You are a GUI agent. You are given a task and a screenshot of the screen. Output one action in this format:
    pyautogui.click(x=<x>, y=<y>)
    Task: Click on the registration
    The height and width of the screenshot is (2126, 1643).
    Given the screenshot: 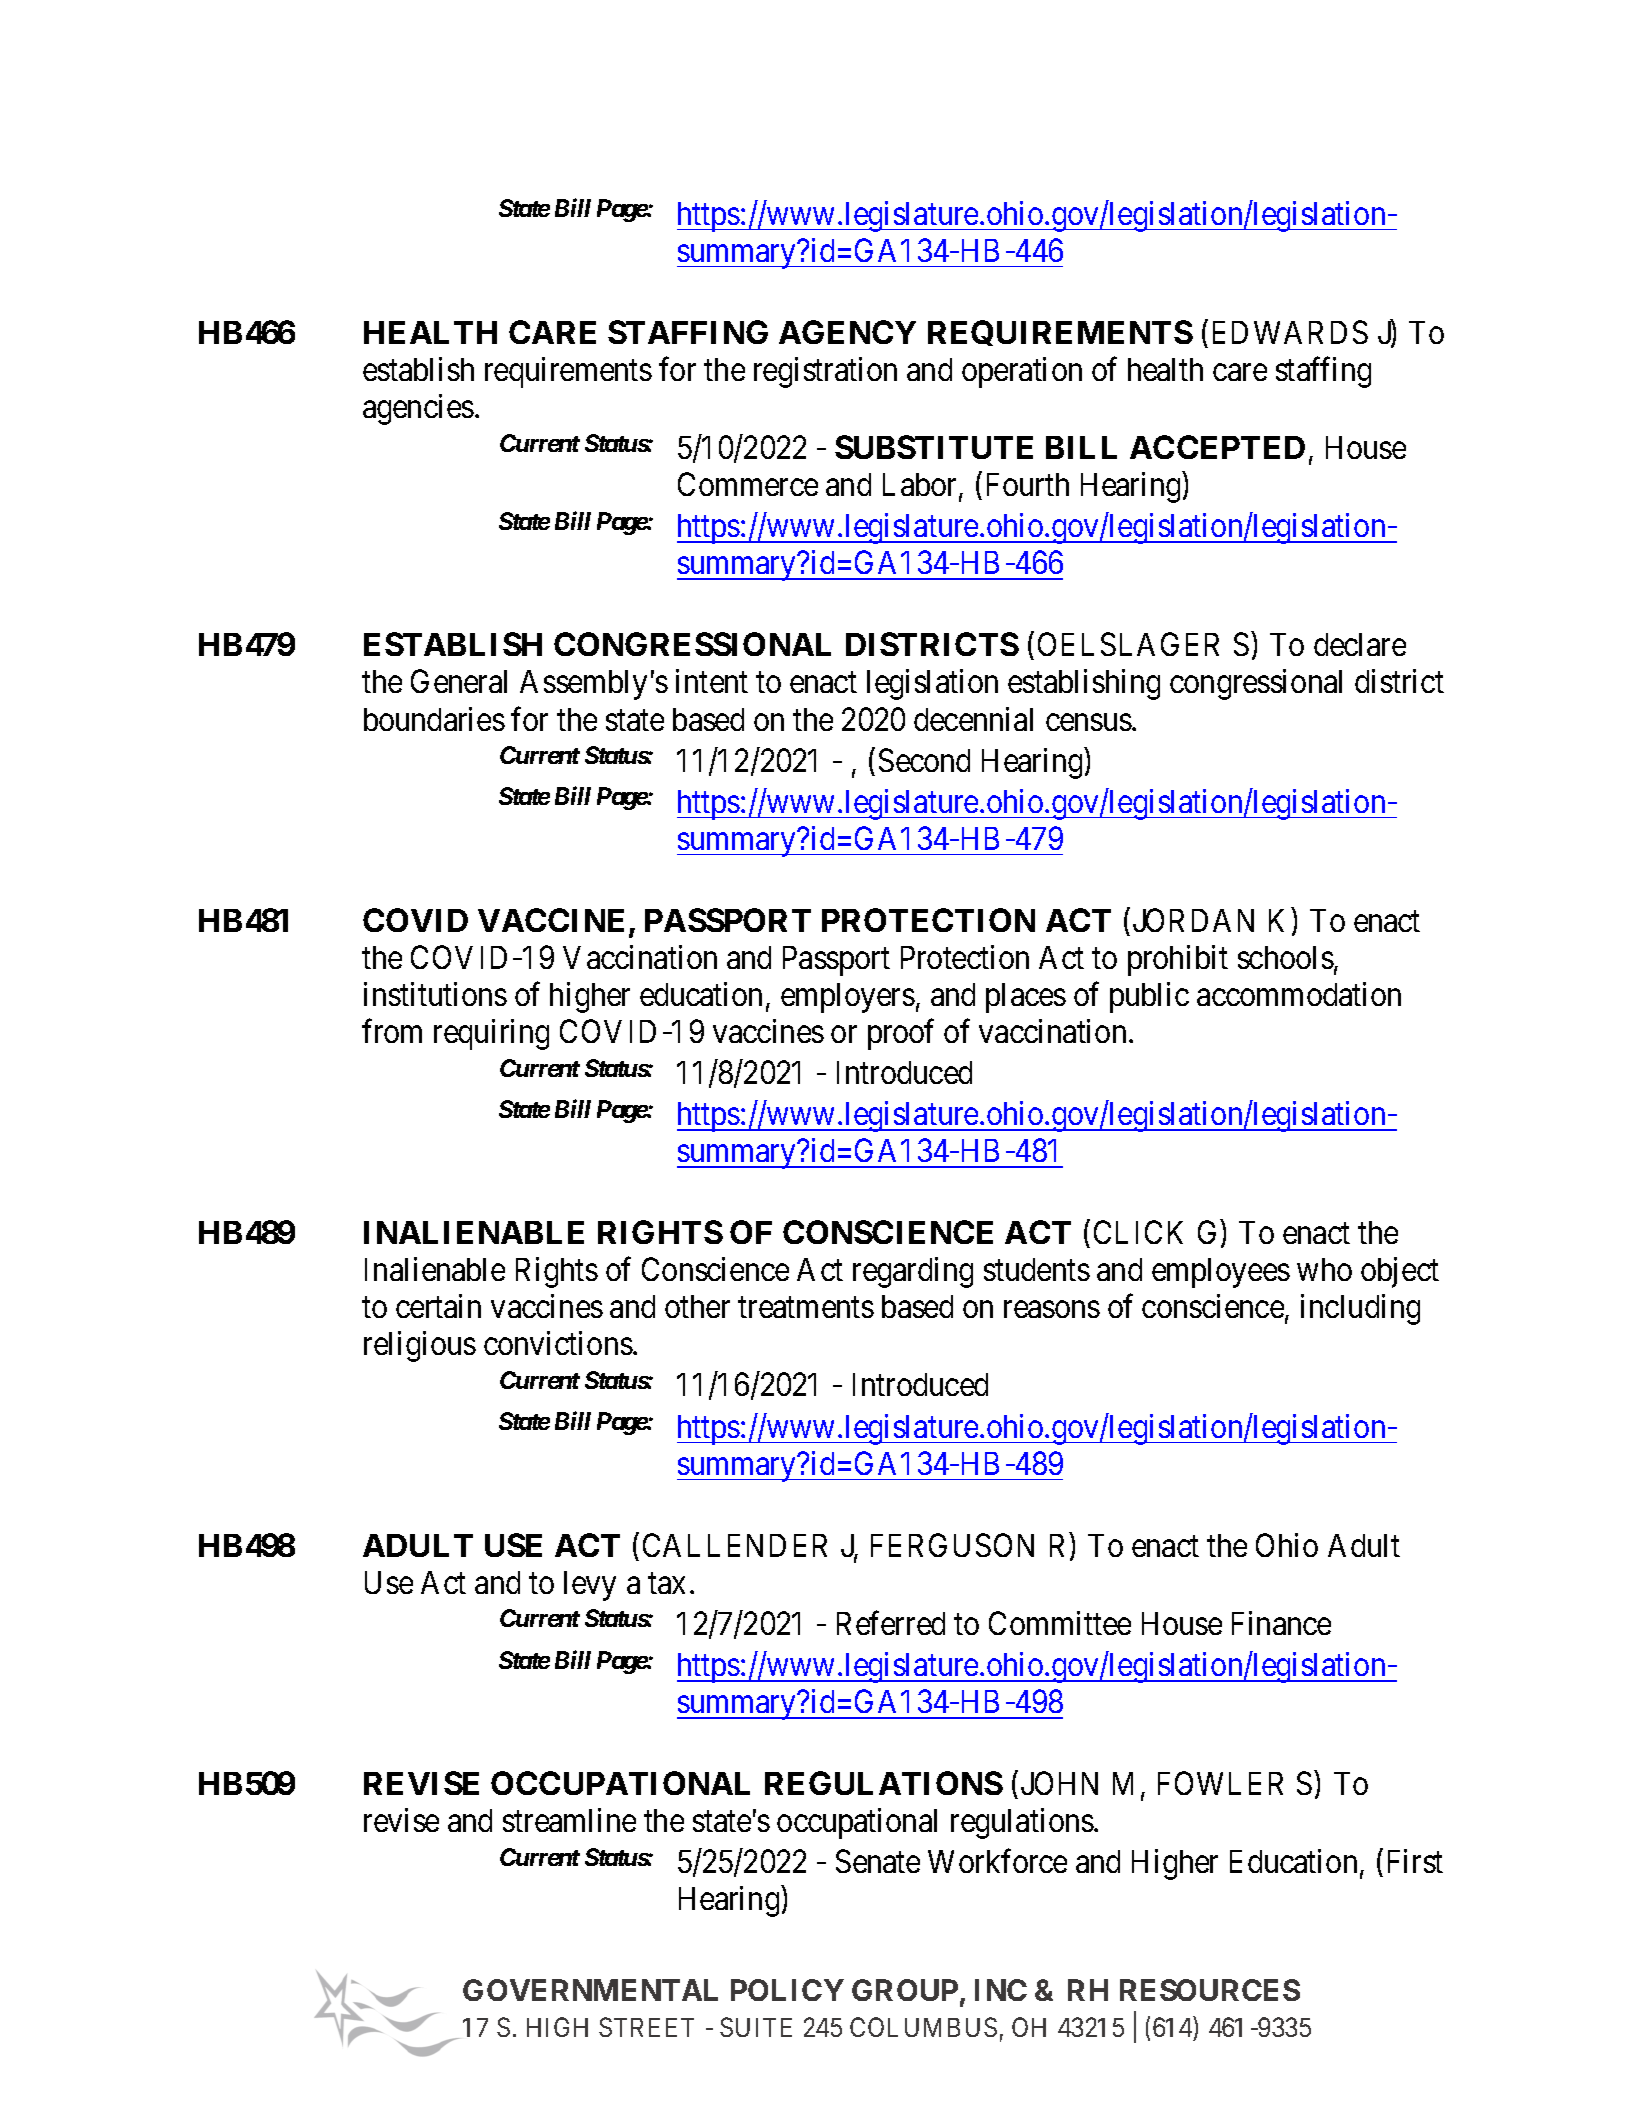 What is the action you would take?
    pyautogui.click(x=825, y=372)
